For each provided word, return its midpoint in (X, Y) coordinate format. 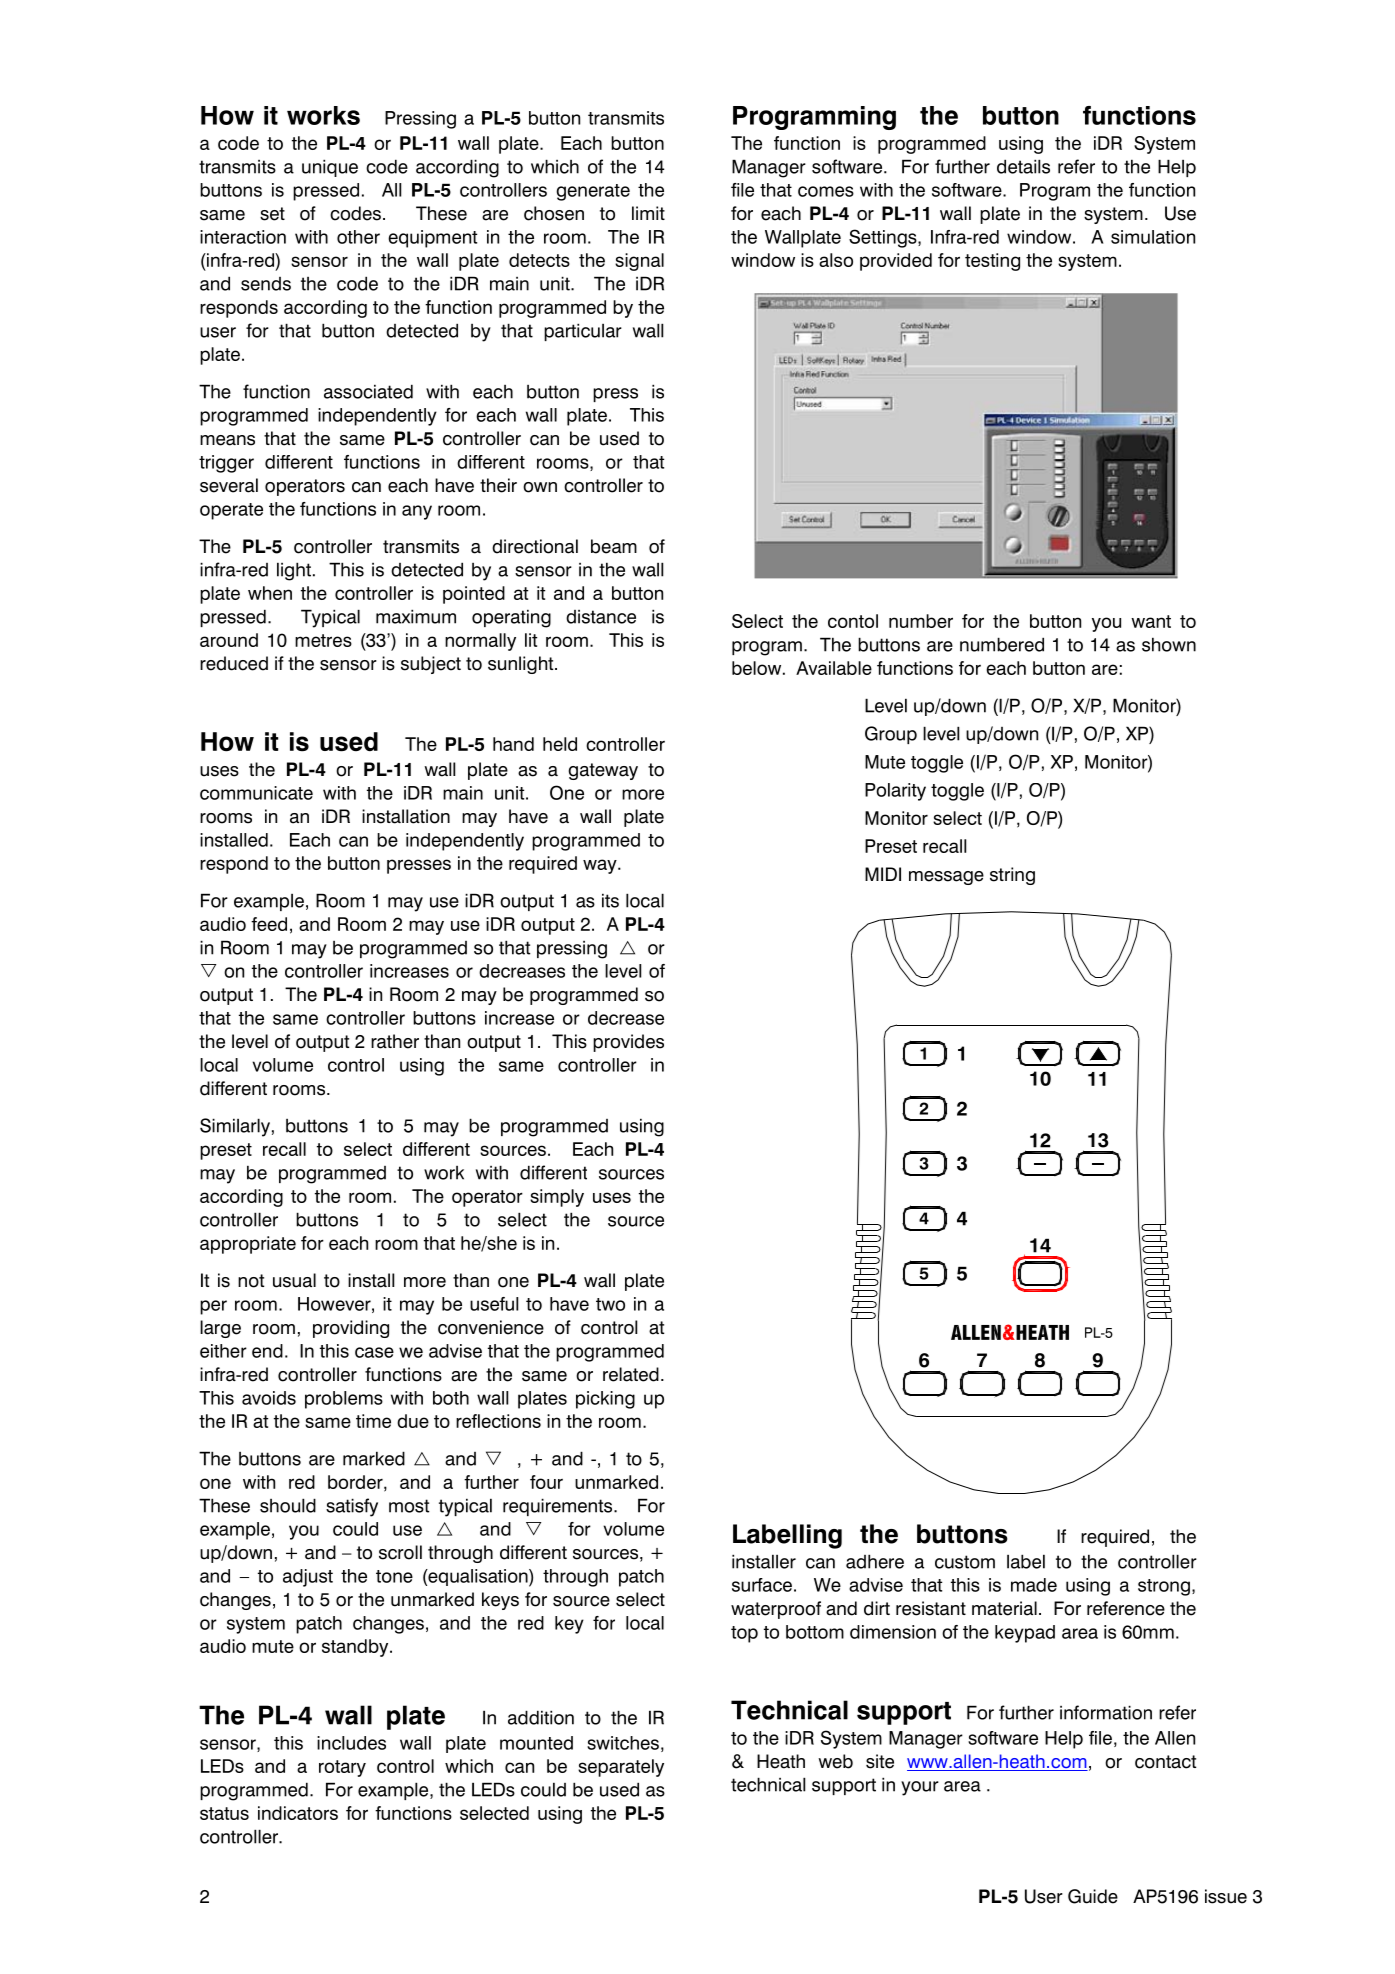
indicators (298, 1813)
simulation (1153, 237)
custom (965, 1562)
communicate (256, 793)
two (610, 1304)
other (358, 237)
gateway (603, 771)
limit (648, 213)
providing (351, 1329)
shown (1169, 644)
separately (621, 1768)
